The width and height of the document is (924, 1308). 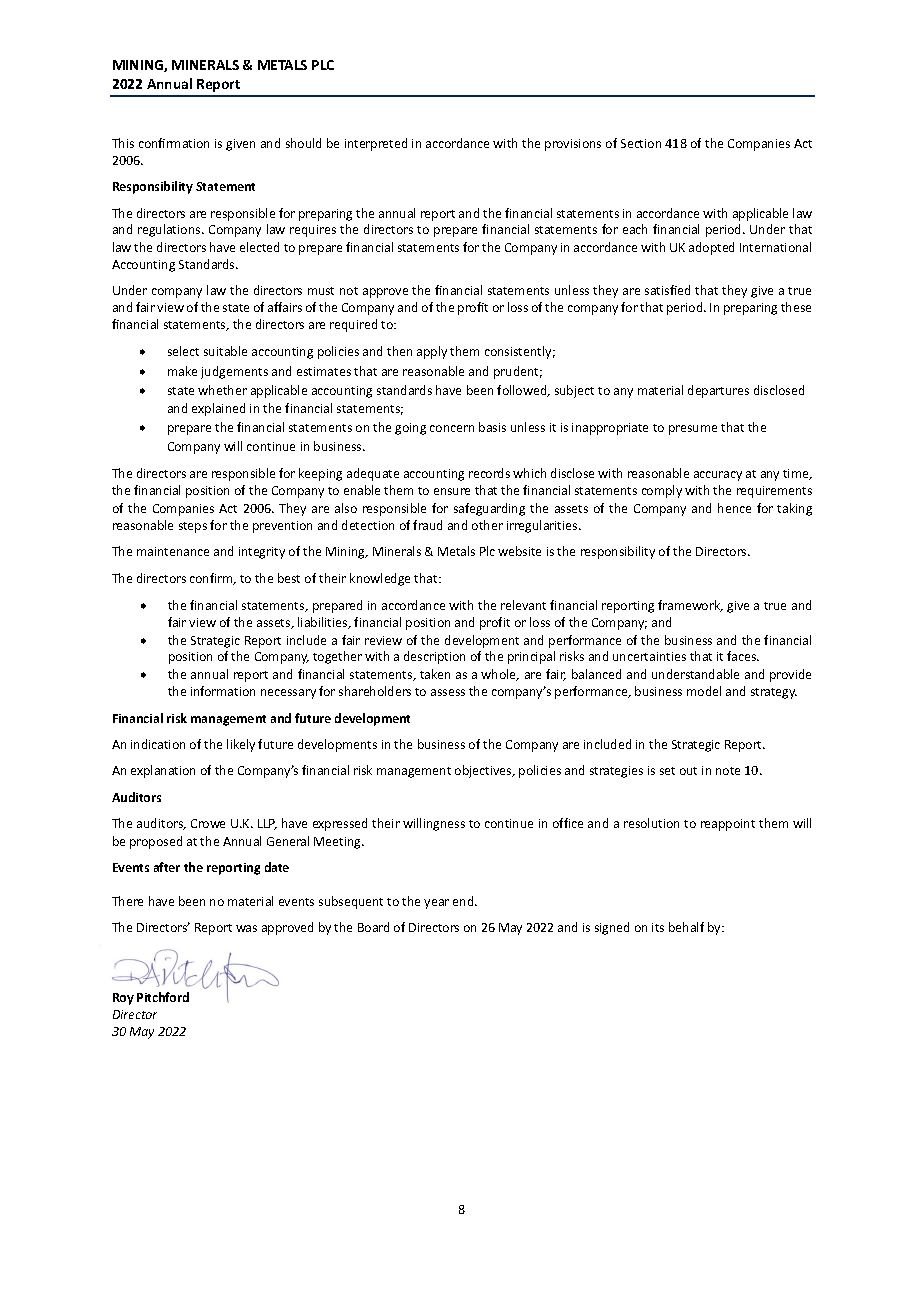 I want to click on framework, so click(x=690, y=606).
